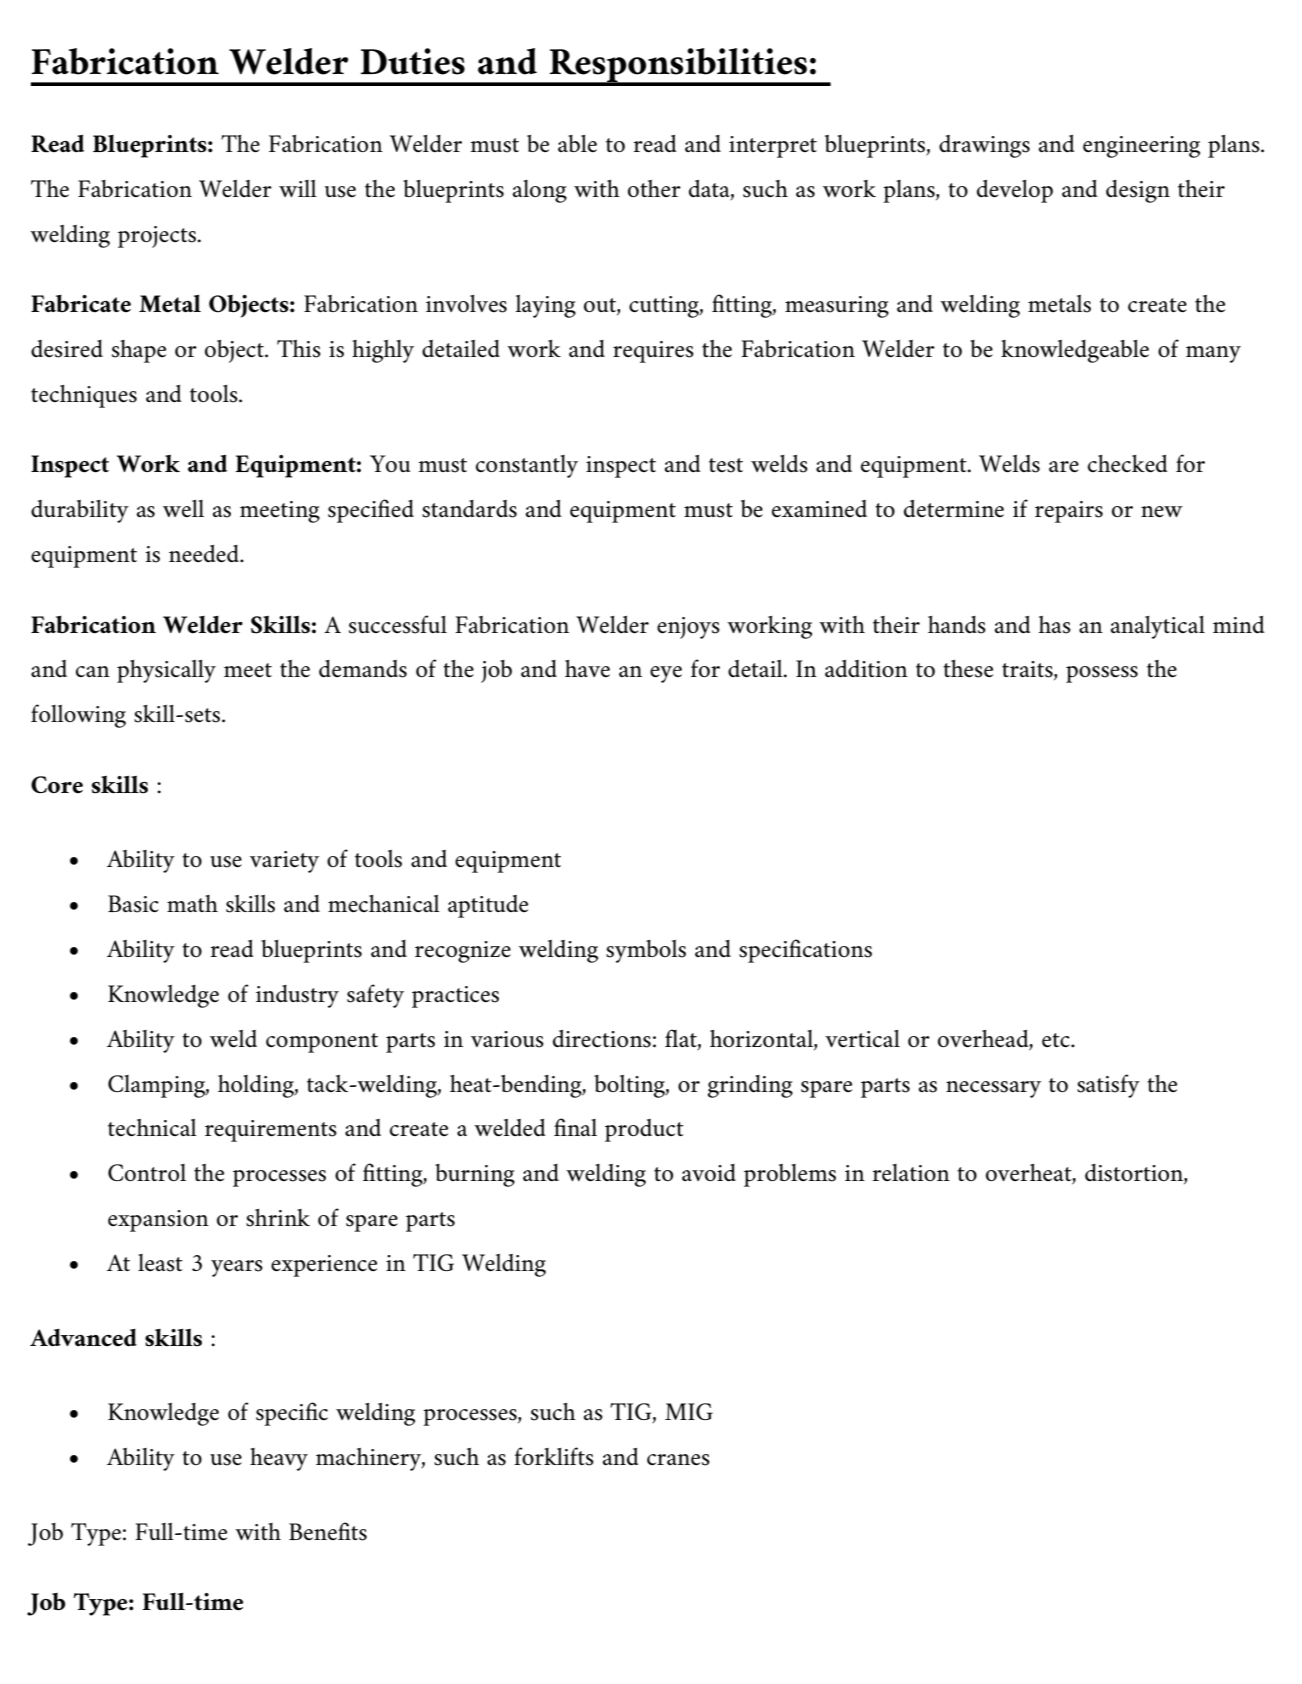 The image size is (1302, 1684). I want to click on cranes, so click(678, 1460).
